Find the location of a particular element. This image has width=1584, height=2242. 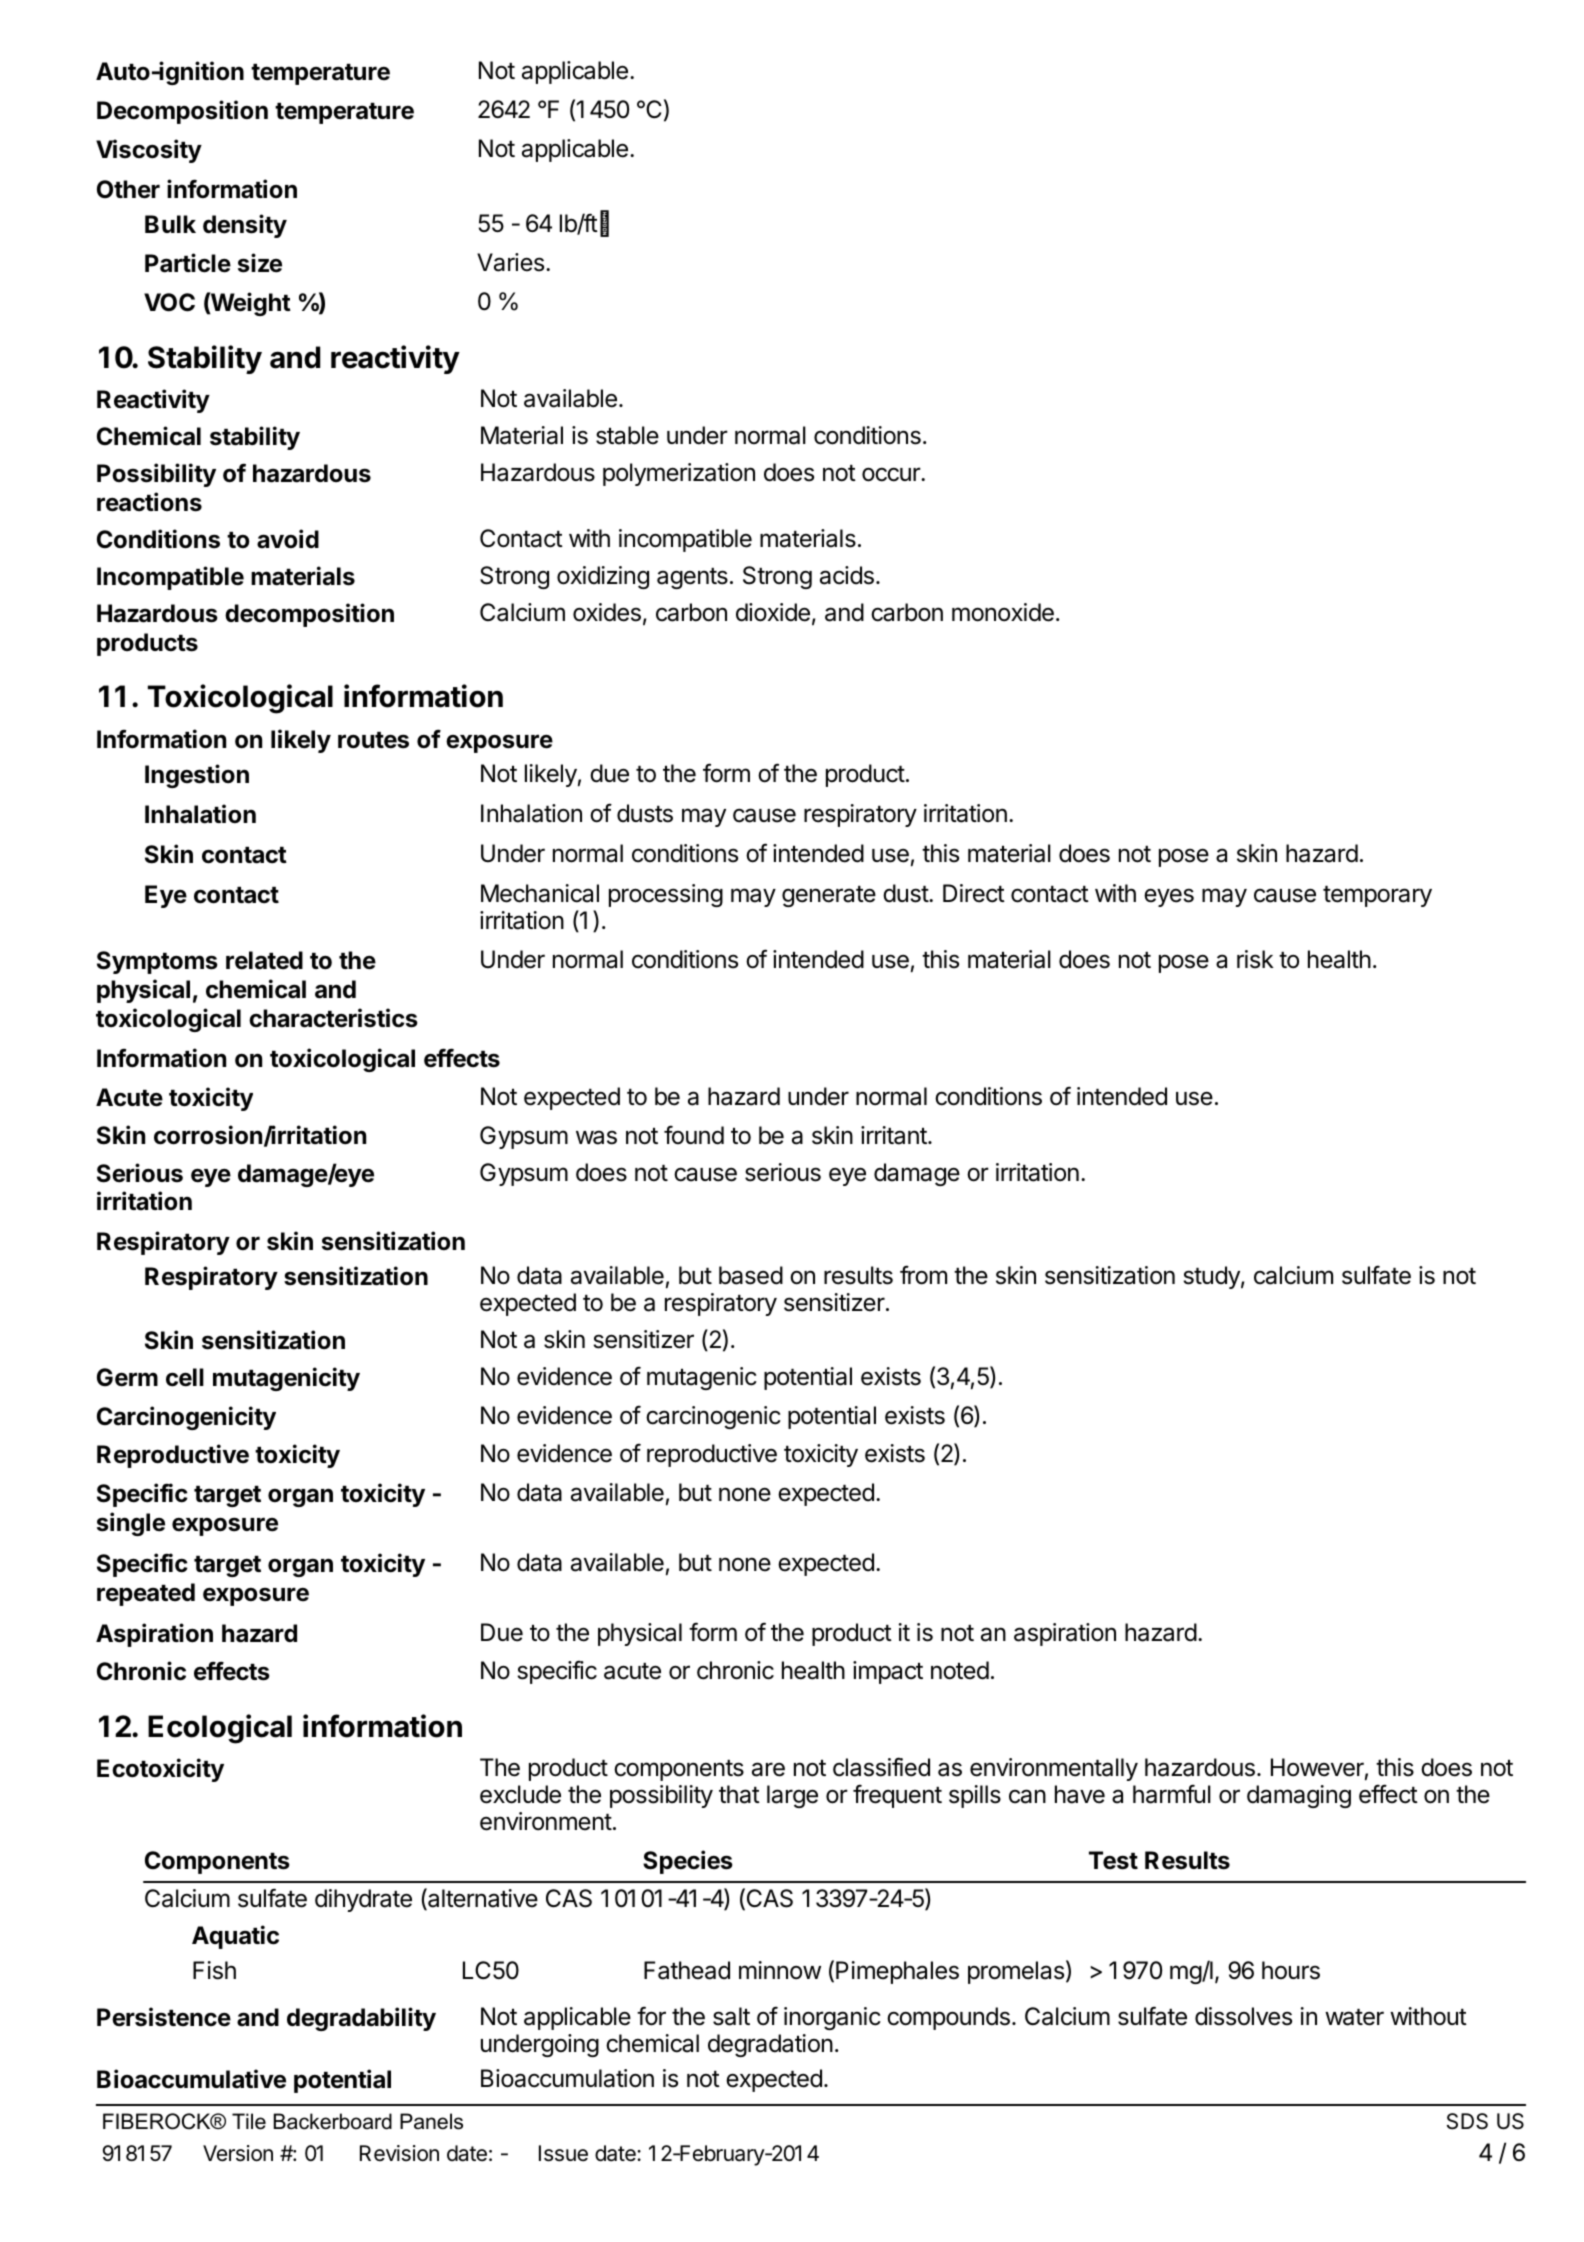

Varies is located at coordinates (510, 262).
